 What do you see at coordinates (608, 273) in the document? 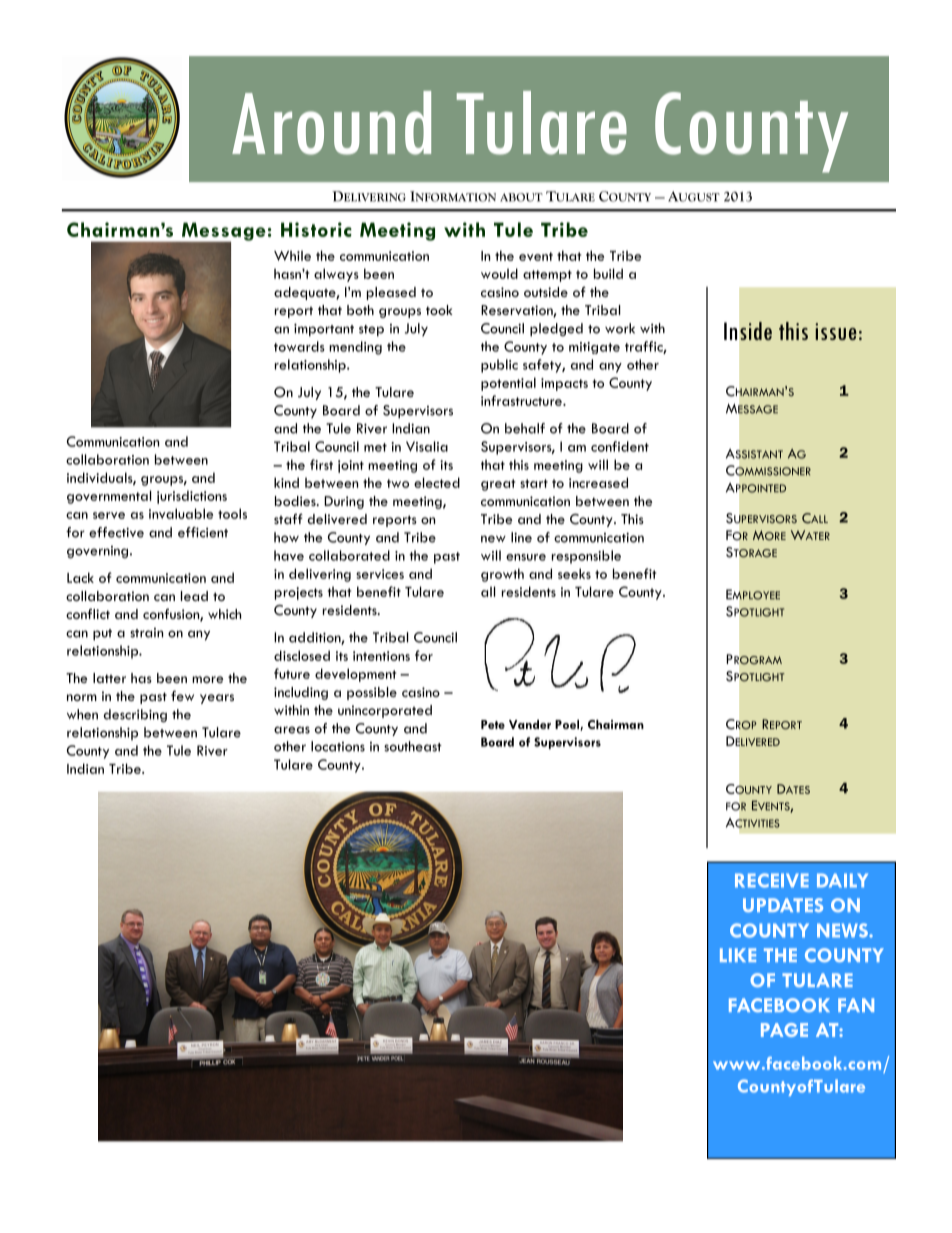
I see `build` at bounding box center [608, 273].
